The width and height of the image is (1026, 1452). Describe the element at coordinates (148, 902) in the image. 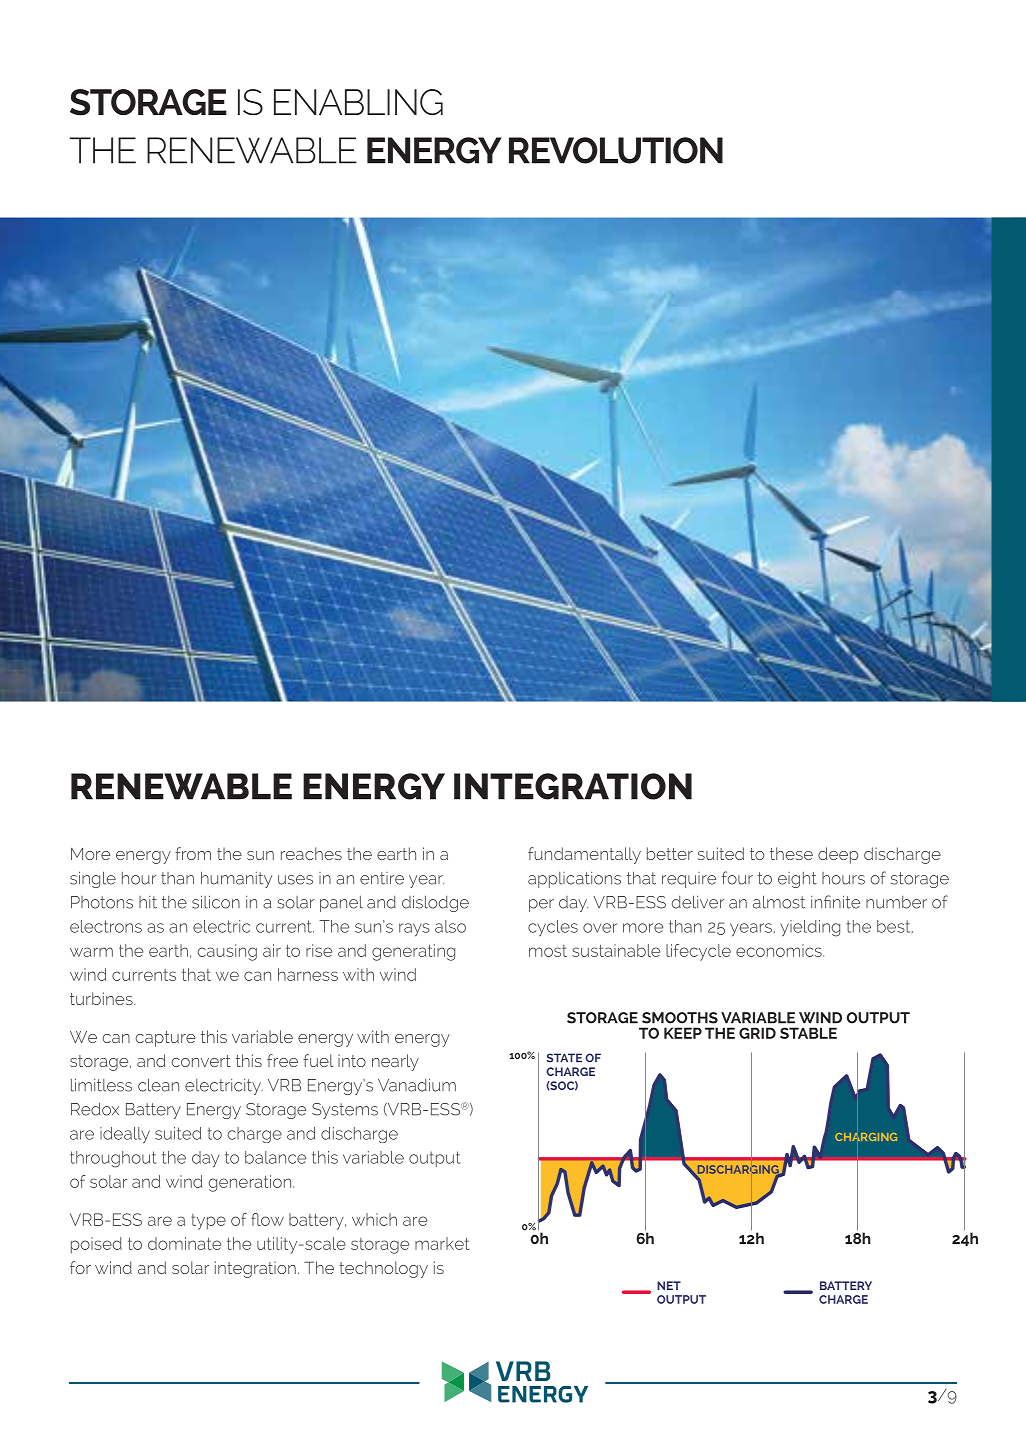

I see `hit` at that location.
